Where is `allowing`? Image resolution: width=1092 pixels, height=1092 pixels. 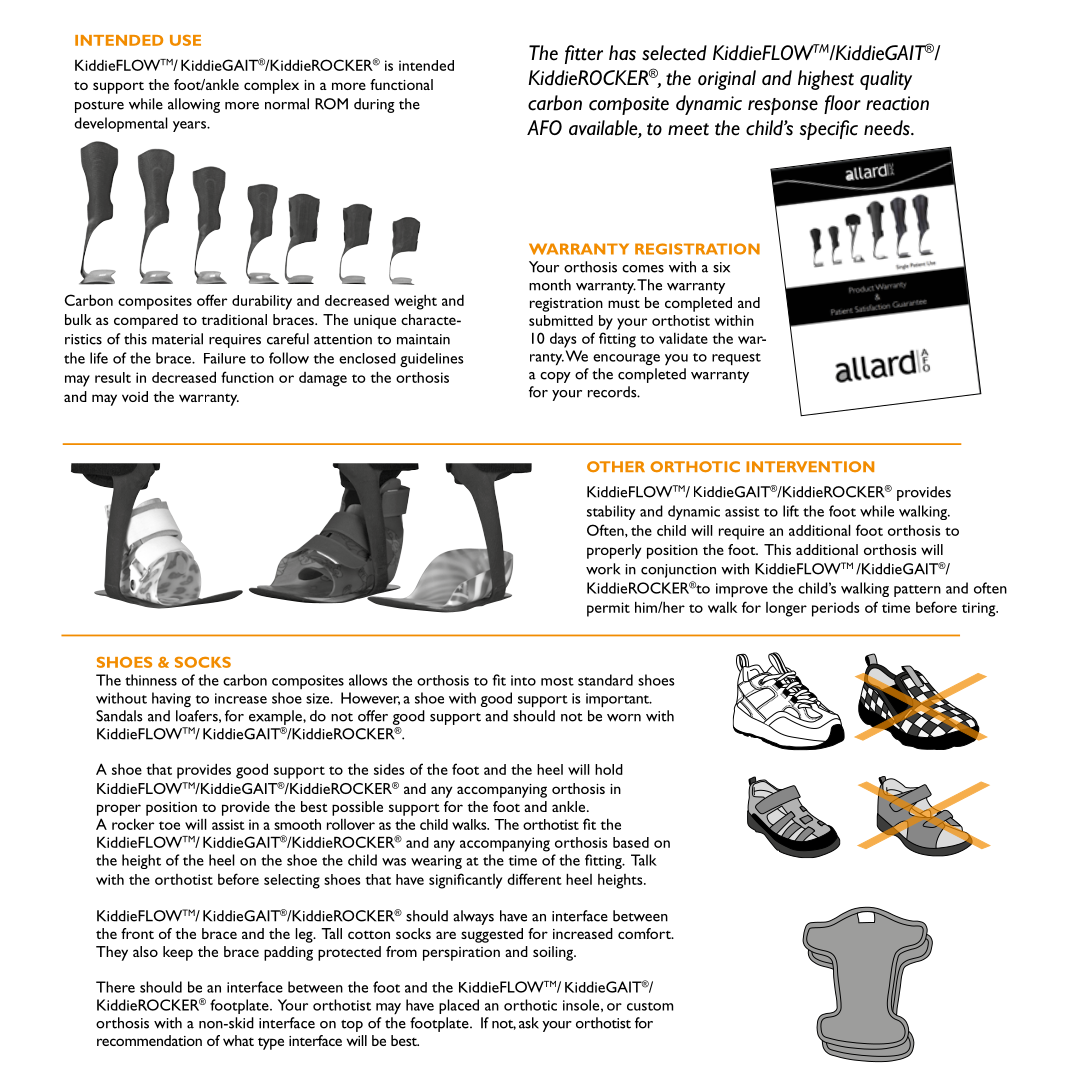
allowing is located at coordinates (194, 105).
